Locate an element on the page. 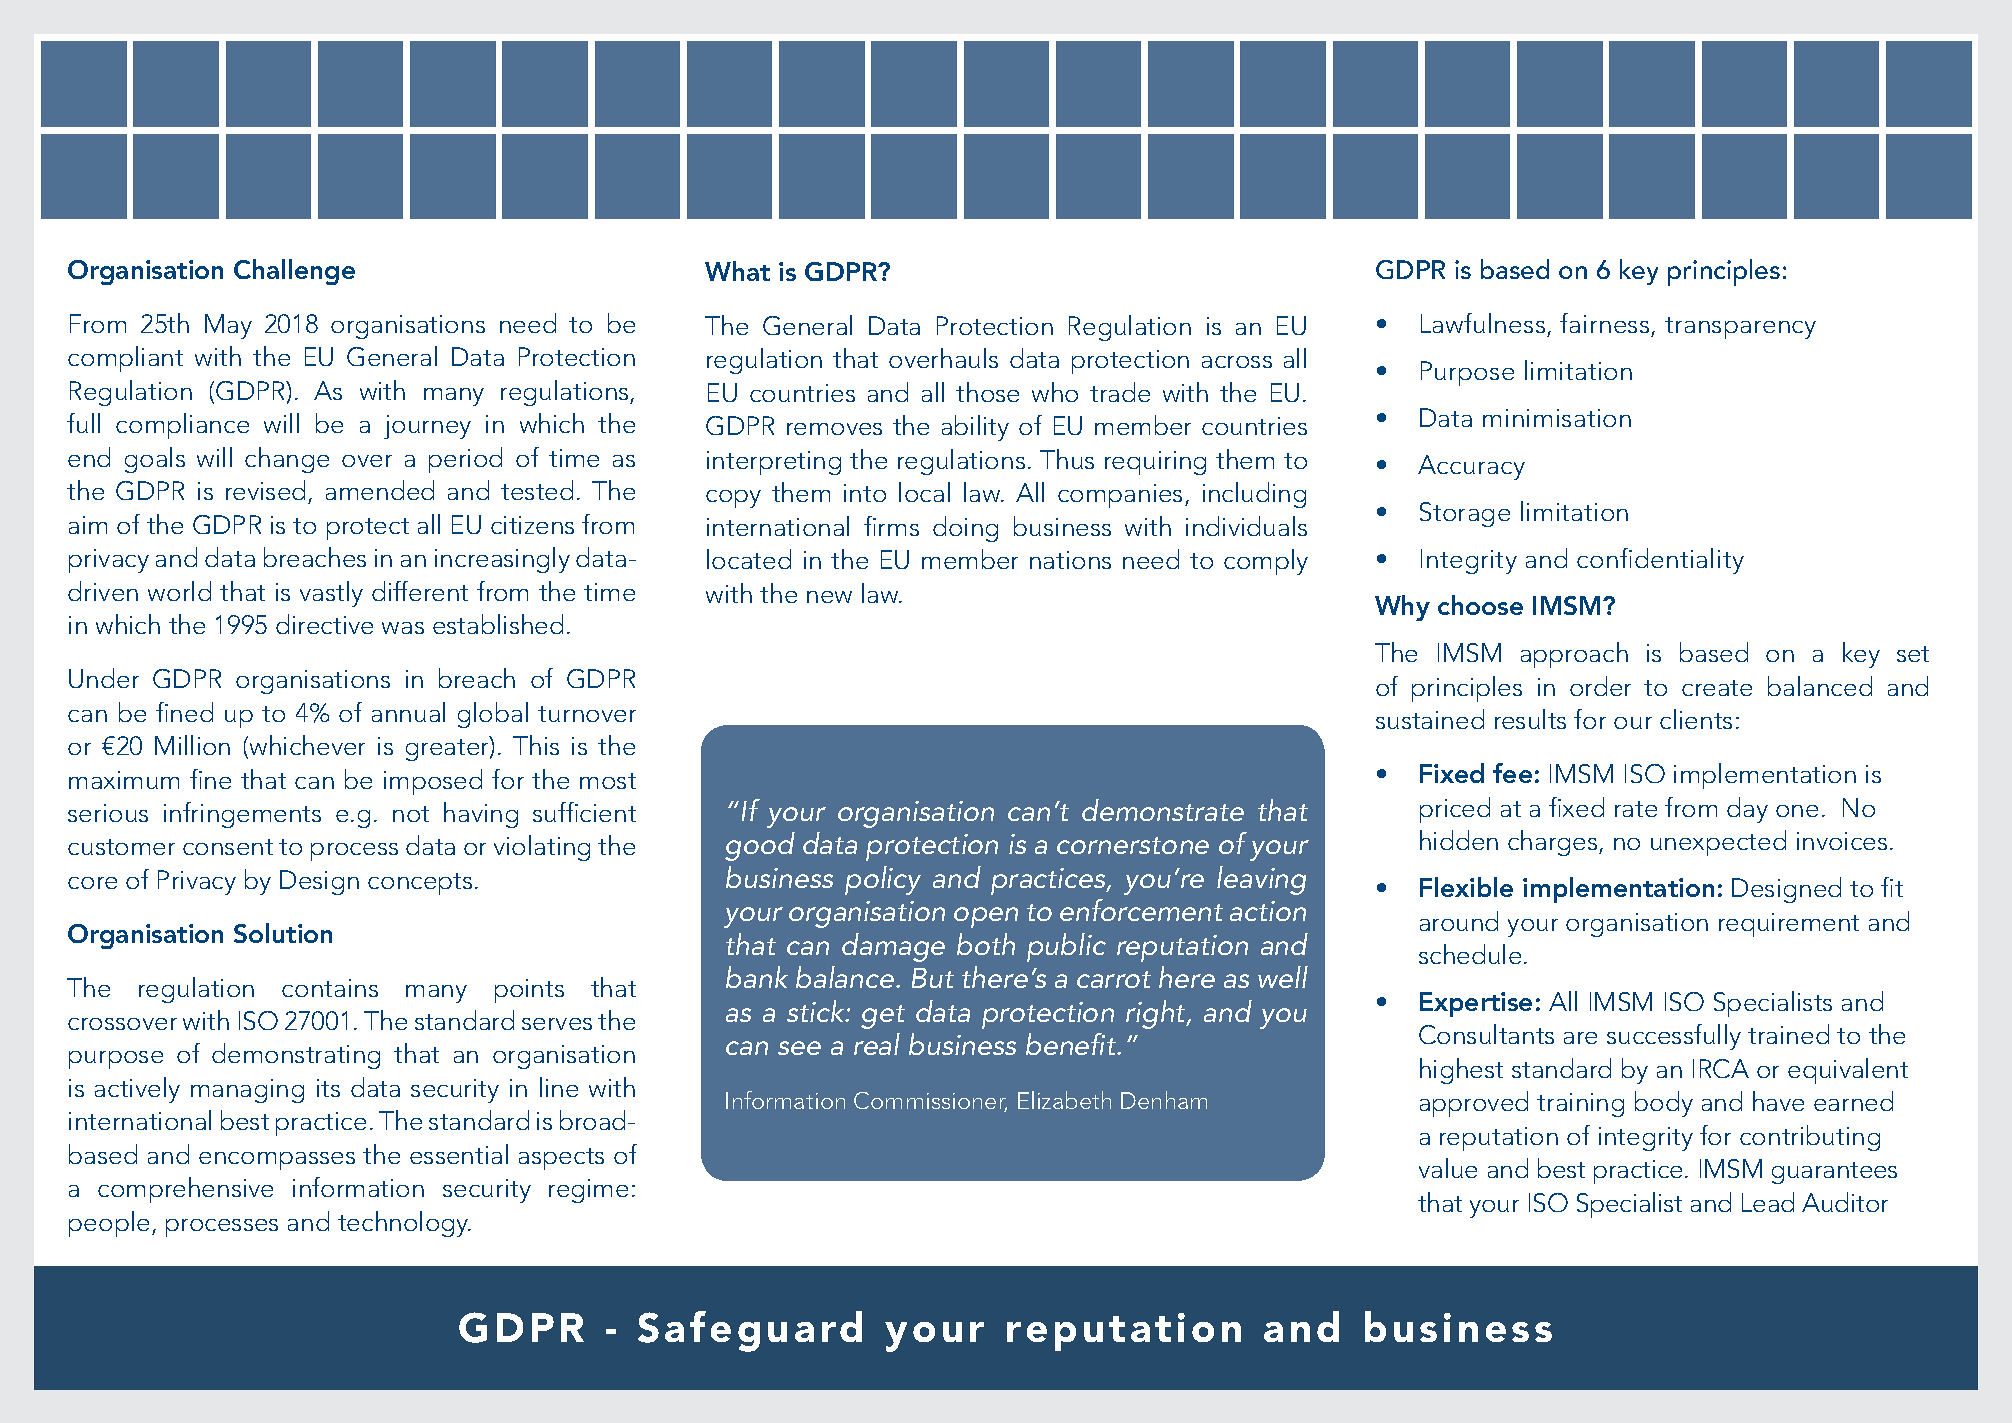  What is located at coordinates (737, 271).
